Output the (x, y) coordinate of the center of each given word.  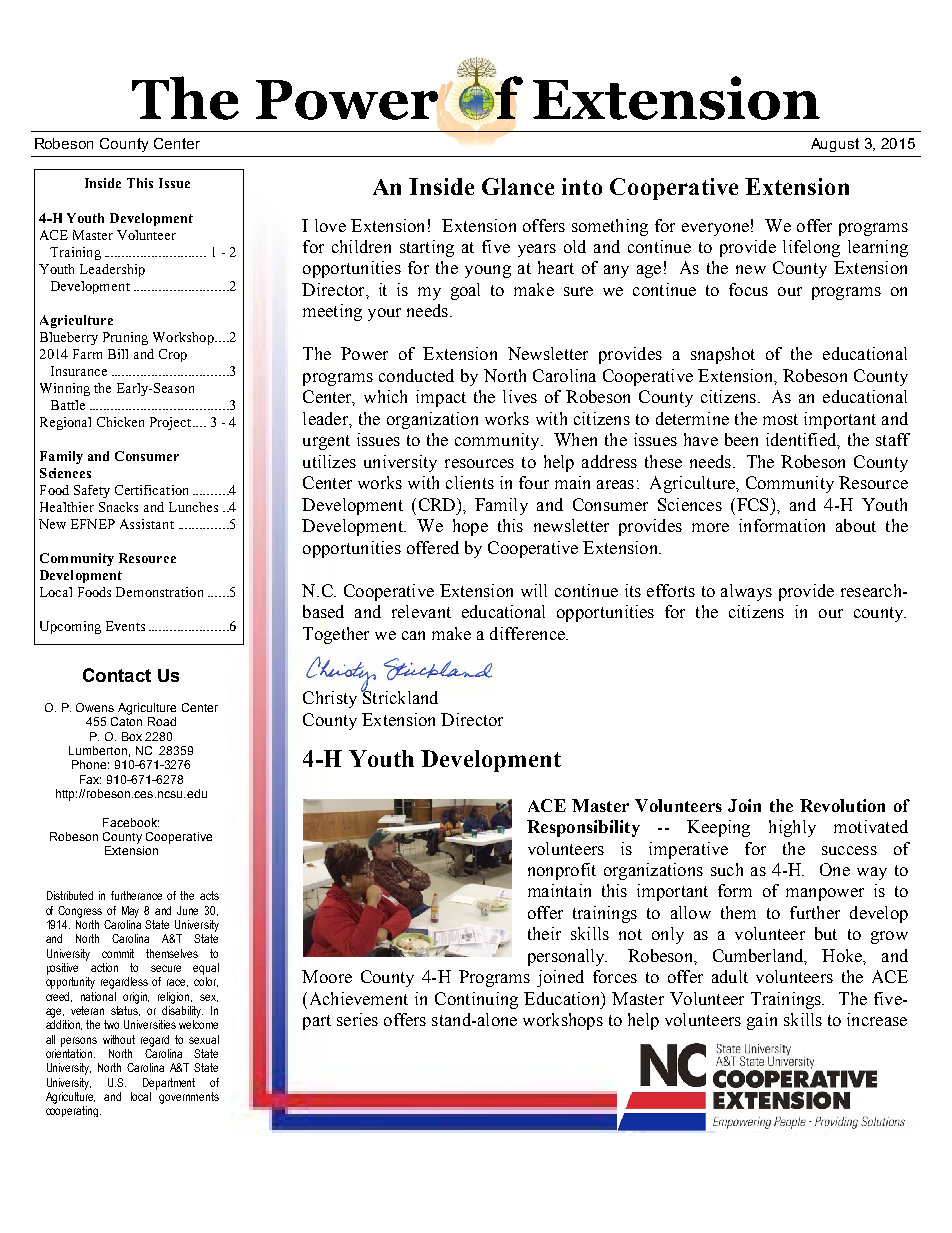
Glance (518, 186)
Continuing (476, 1000)
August (835, 145)
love (330, 225)
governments (189, 1098)
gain (762, 1021)
